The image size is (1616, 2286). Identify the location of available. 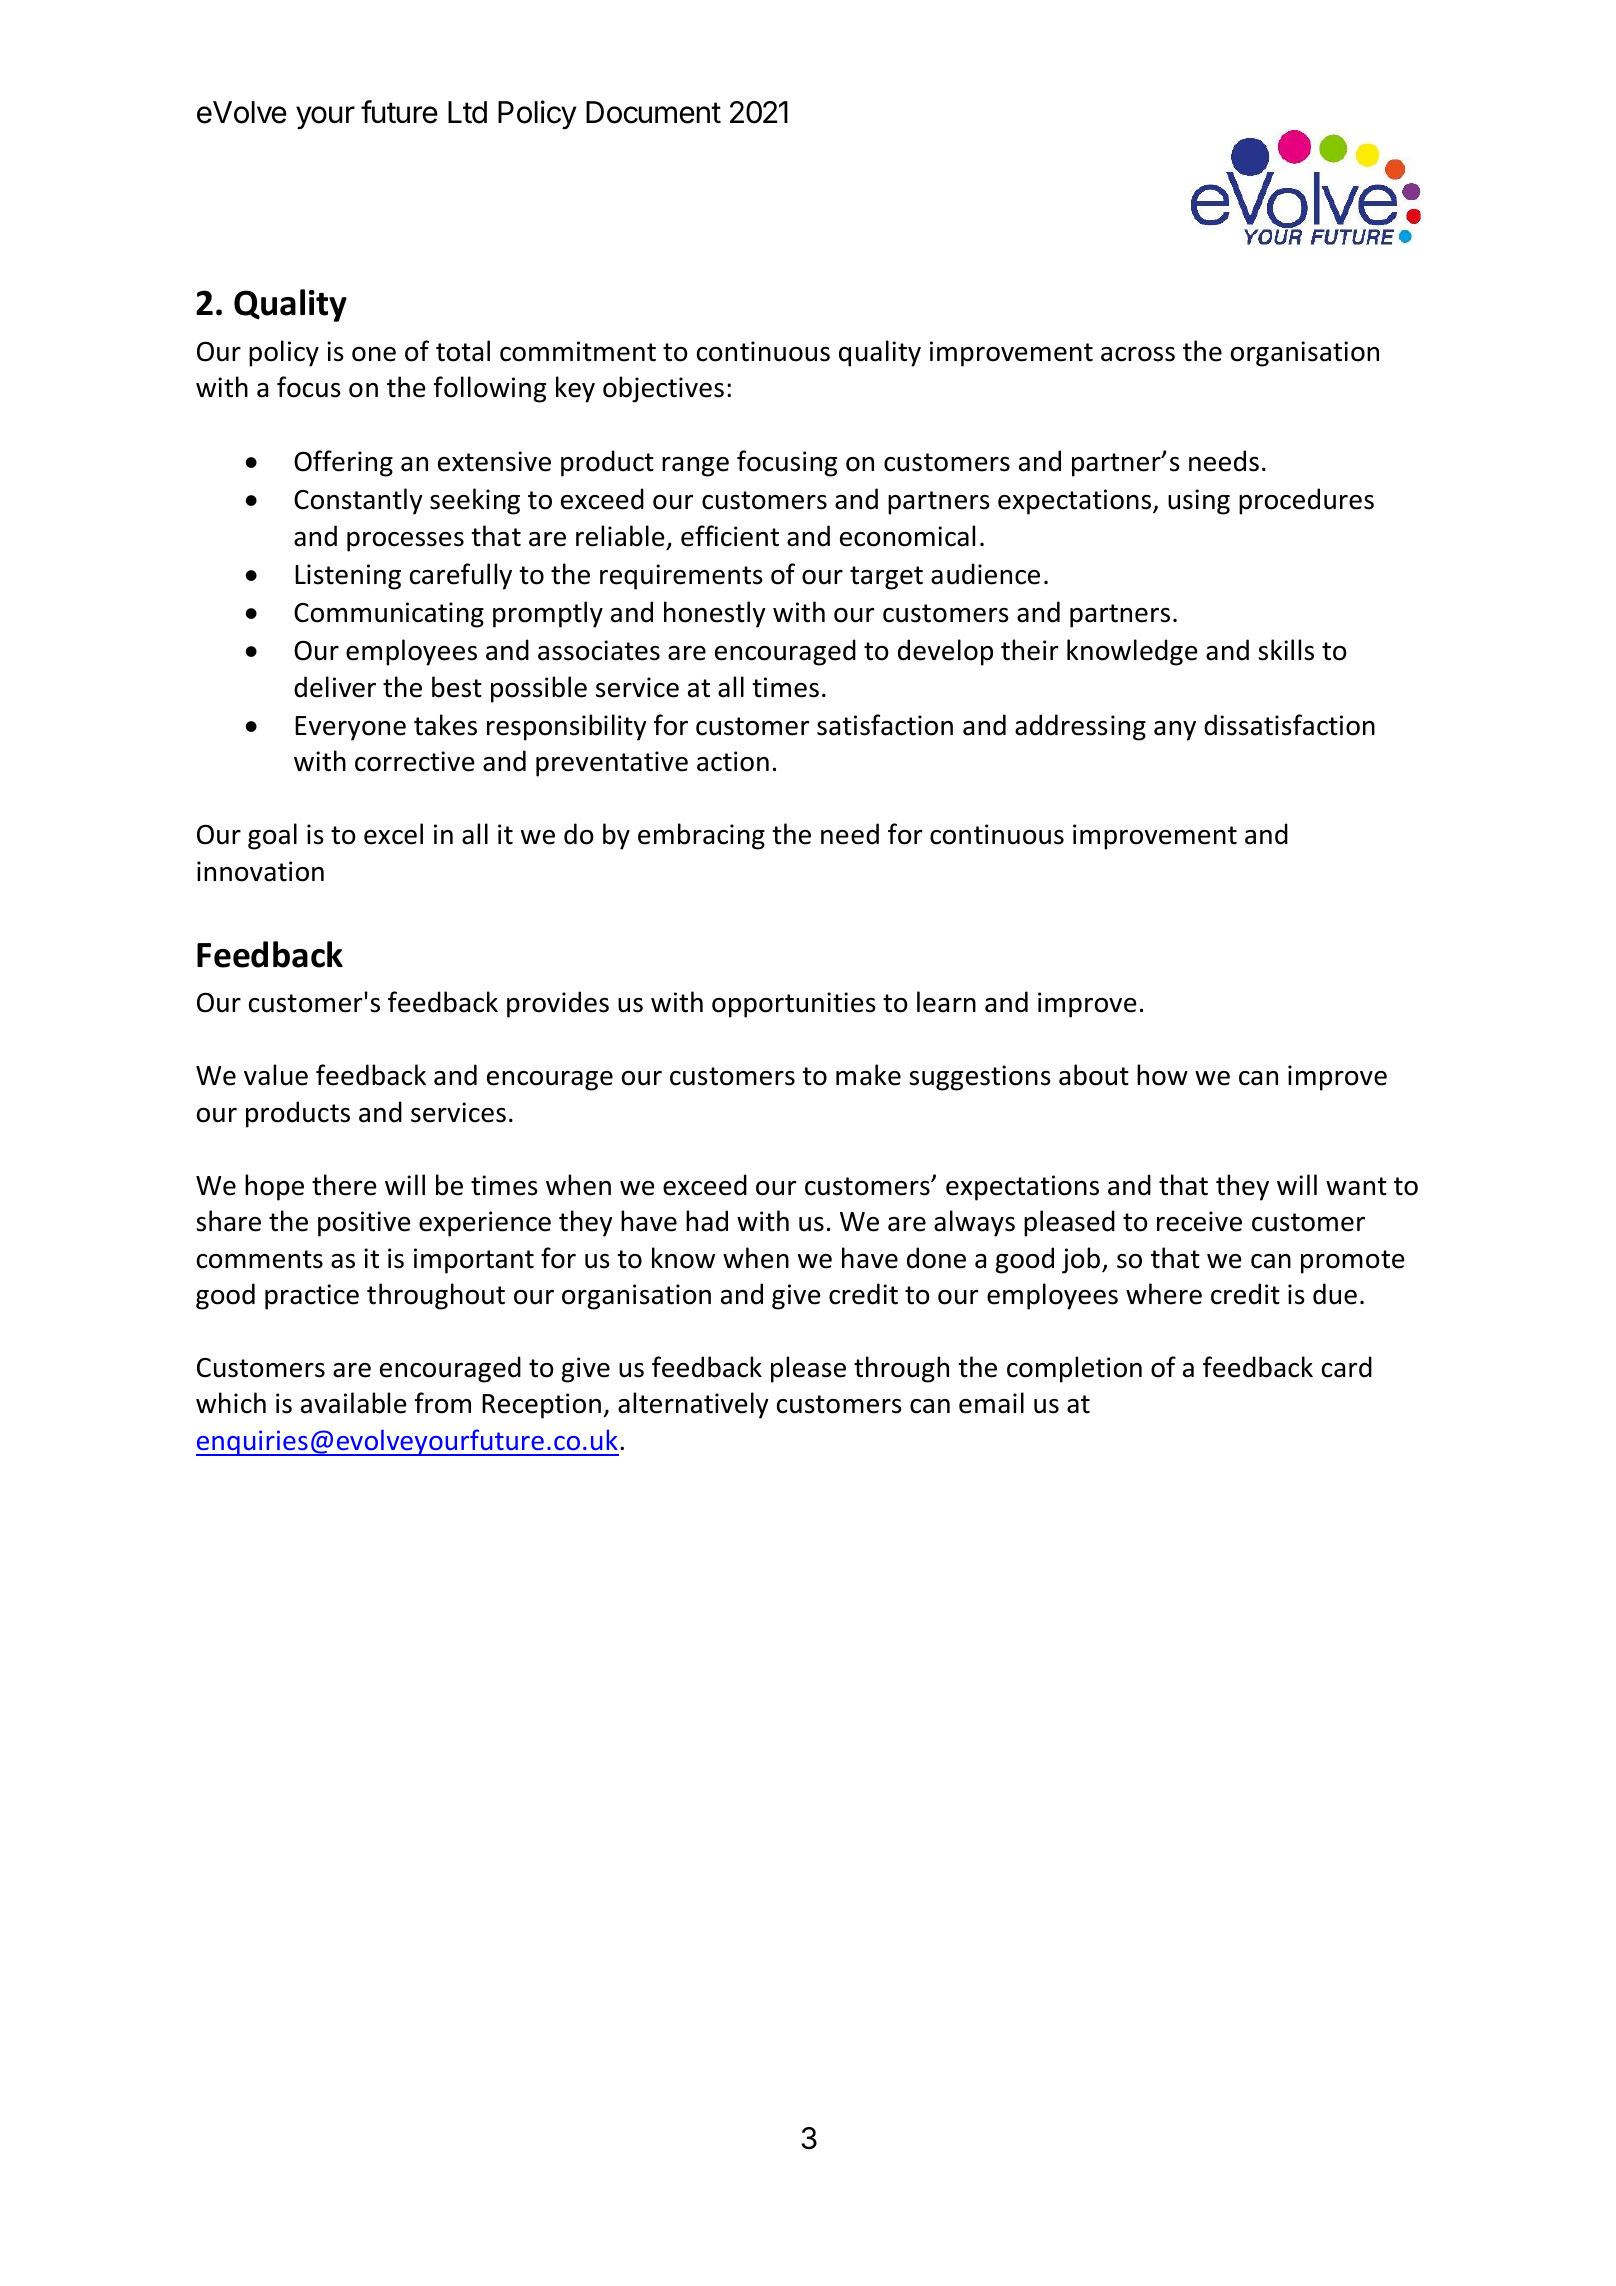
(354, 1403).
